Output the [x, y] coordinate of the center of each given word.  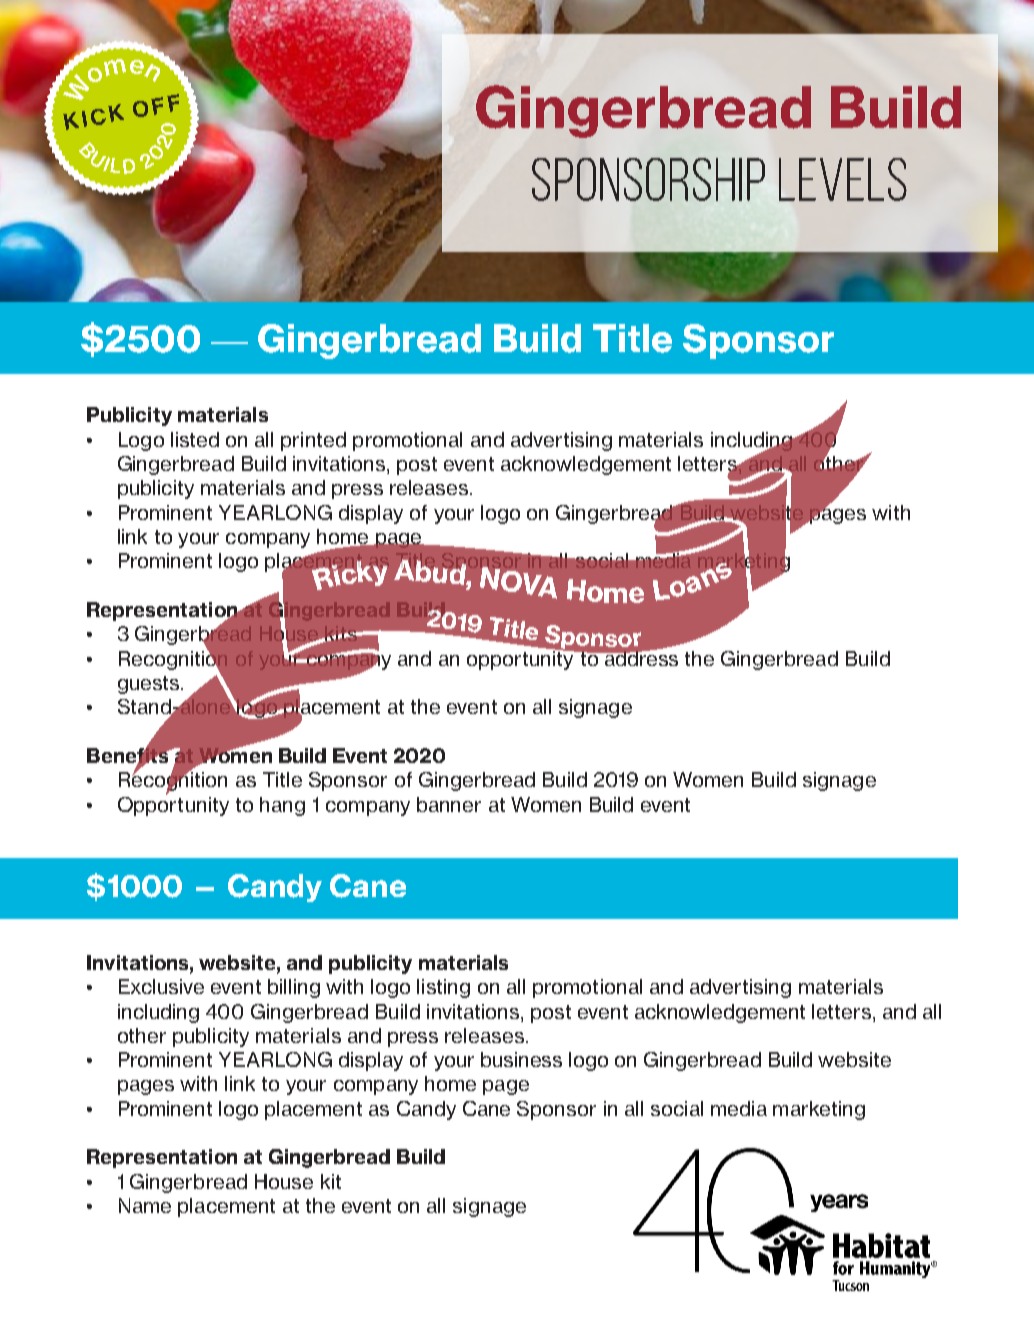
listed [195, 439]
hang [282, 806]
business [521, 1059]
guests [150, 685]
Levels [843, 179]
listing [443, 988]
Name [145, 1205]
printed [313, 441]
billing [294, 988]
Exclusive [161, 986]
